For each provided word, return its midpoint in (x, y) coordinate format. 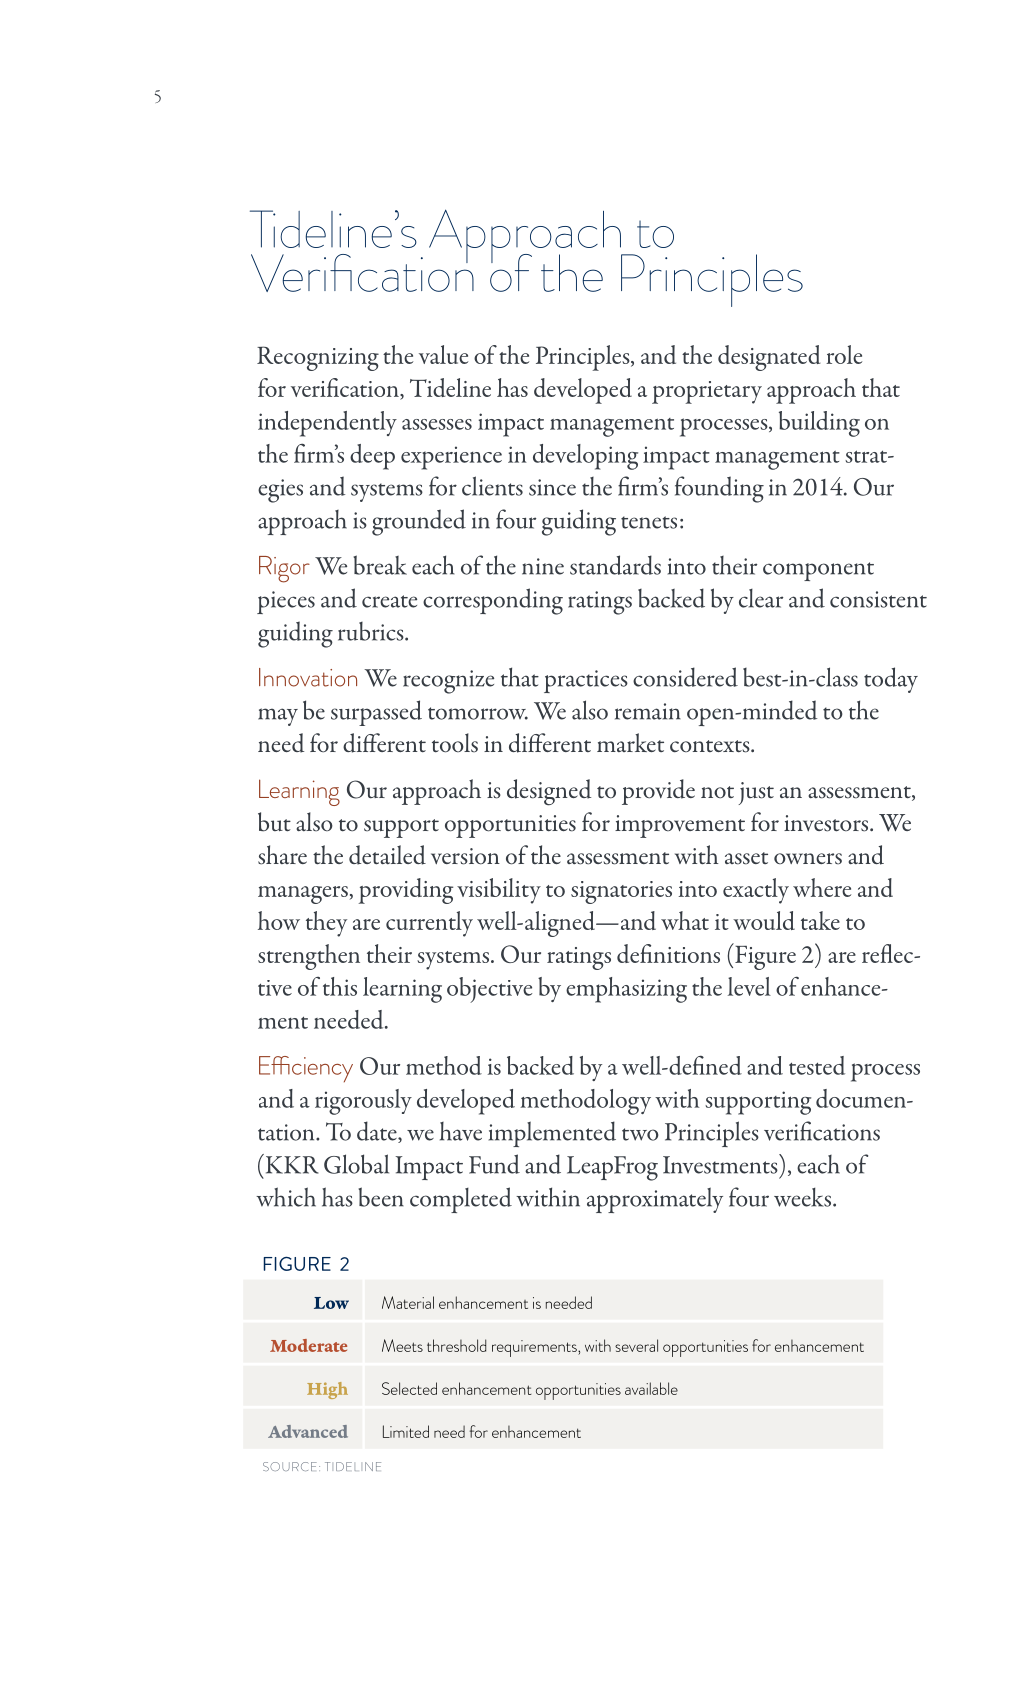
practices (586, 681)
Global (356, 1164)
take (820, 920)
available (651, 1388)
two (640, 1134)
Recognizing (318, 358)
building (819, 424)
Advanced (308, 1431)
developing (585, 457)
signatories (621, 892)
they (326, 924)
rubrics (372, 631)
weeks (804, 1197)
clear (761, 598)
